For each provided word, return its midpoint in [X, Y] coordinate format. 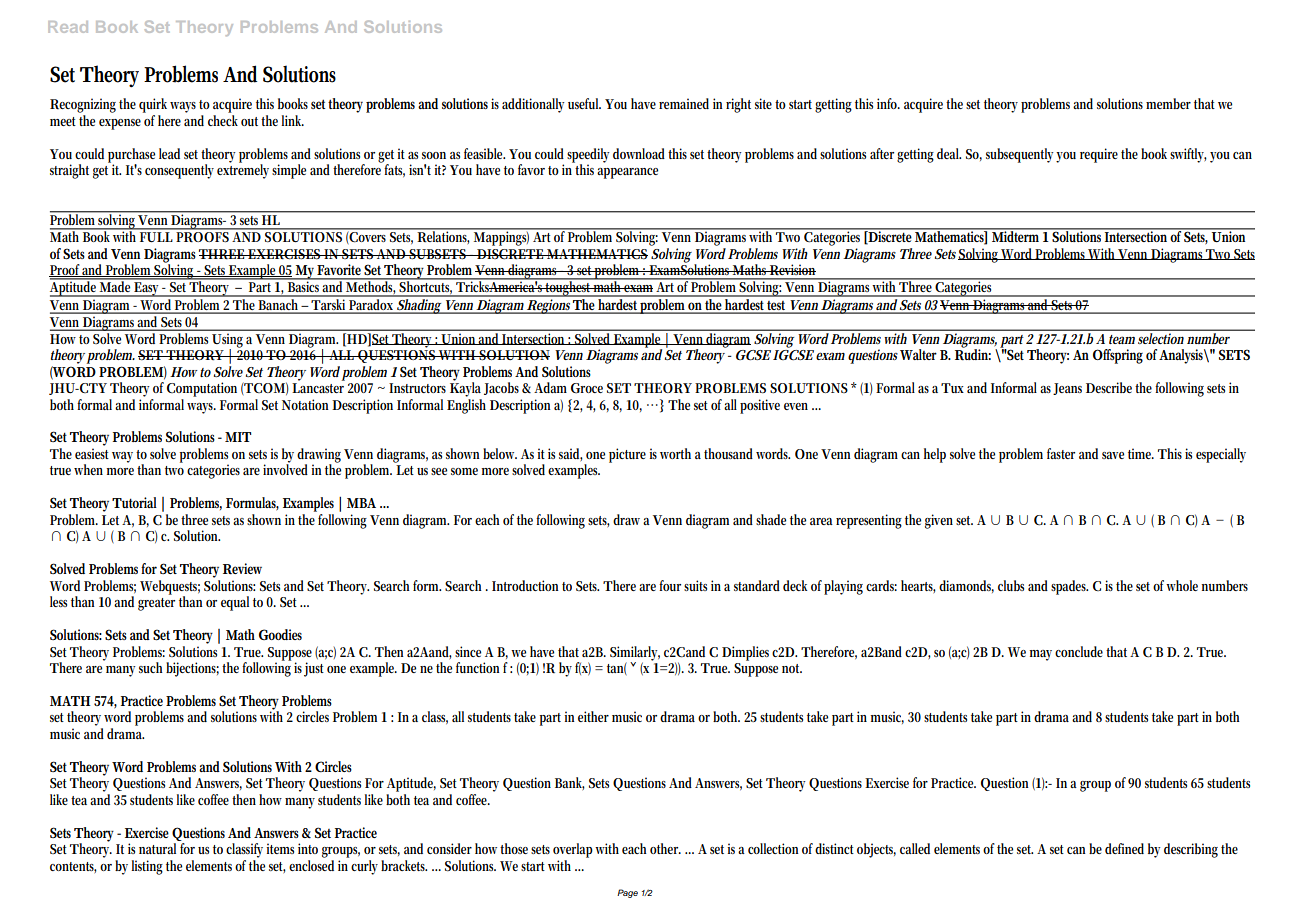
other [665, 848]
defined [1124, 848]
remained [684, 103]
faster [1061, 453]
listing [147, 867]
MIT [238, 437]
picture [627, 455]
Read [68, 27]
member [1168, 103]
